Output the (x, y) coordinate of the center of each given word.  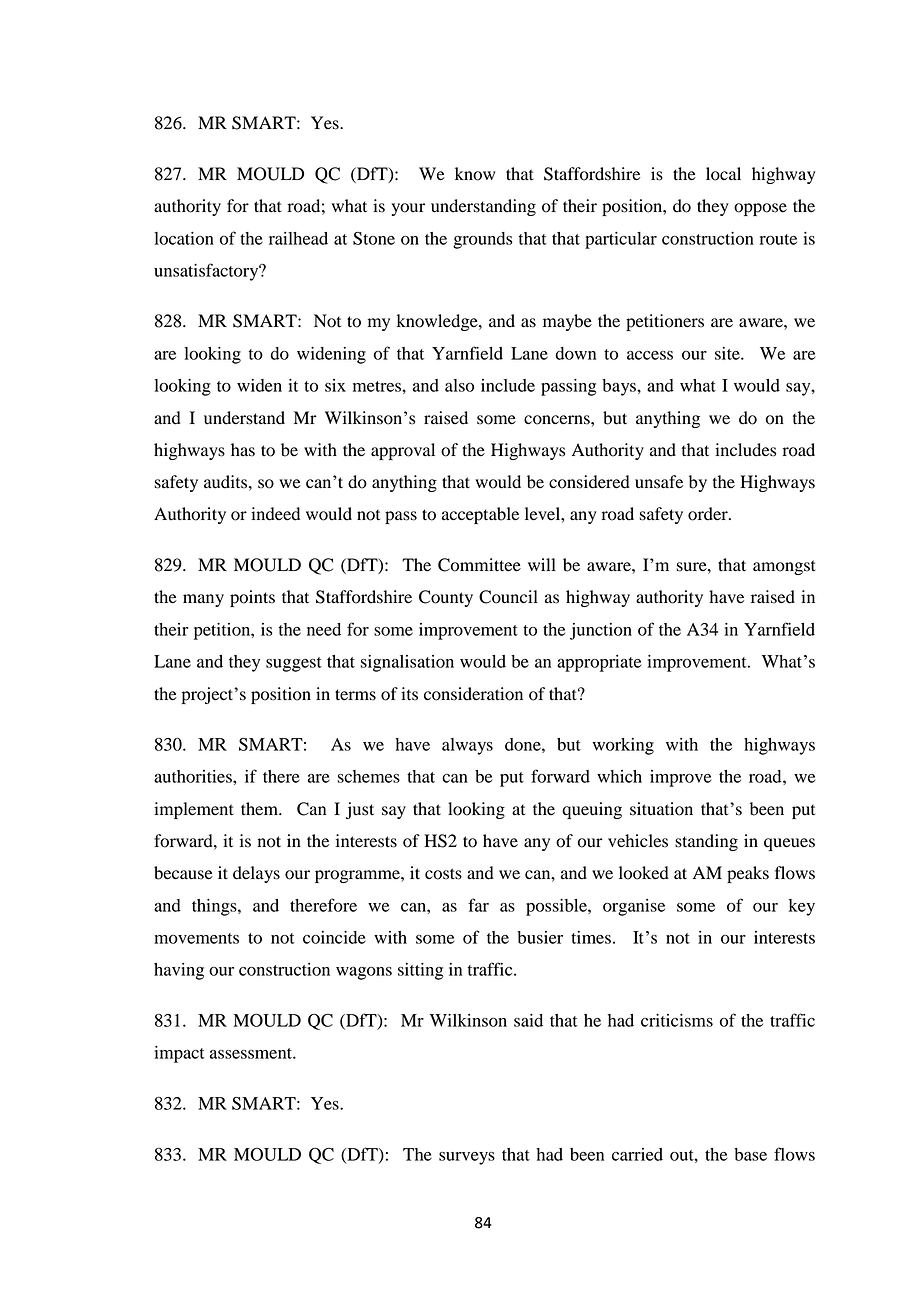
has (243, 450)
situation (661, 809)
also (459, 385)
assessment (252, 1053)
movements (196, 938)
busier (540, 937)
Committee (479, 565)
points (252, 598)
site (728, 353)
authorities (194, 776)
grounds (482, 240)
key (802, 907)
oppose (760, 209)
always (467, 746)
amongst (784, 567)
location (184, 238)
